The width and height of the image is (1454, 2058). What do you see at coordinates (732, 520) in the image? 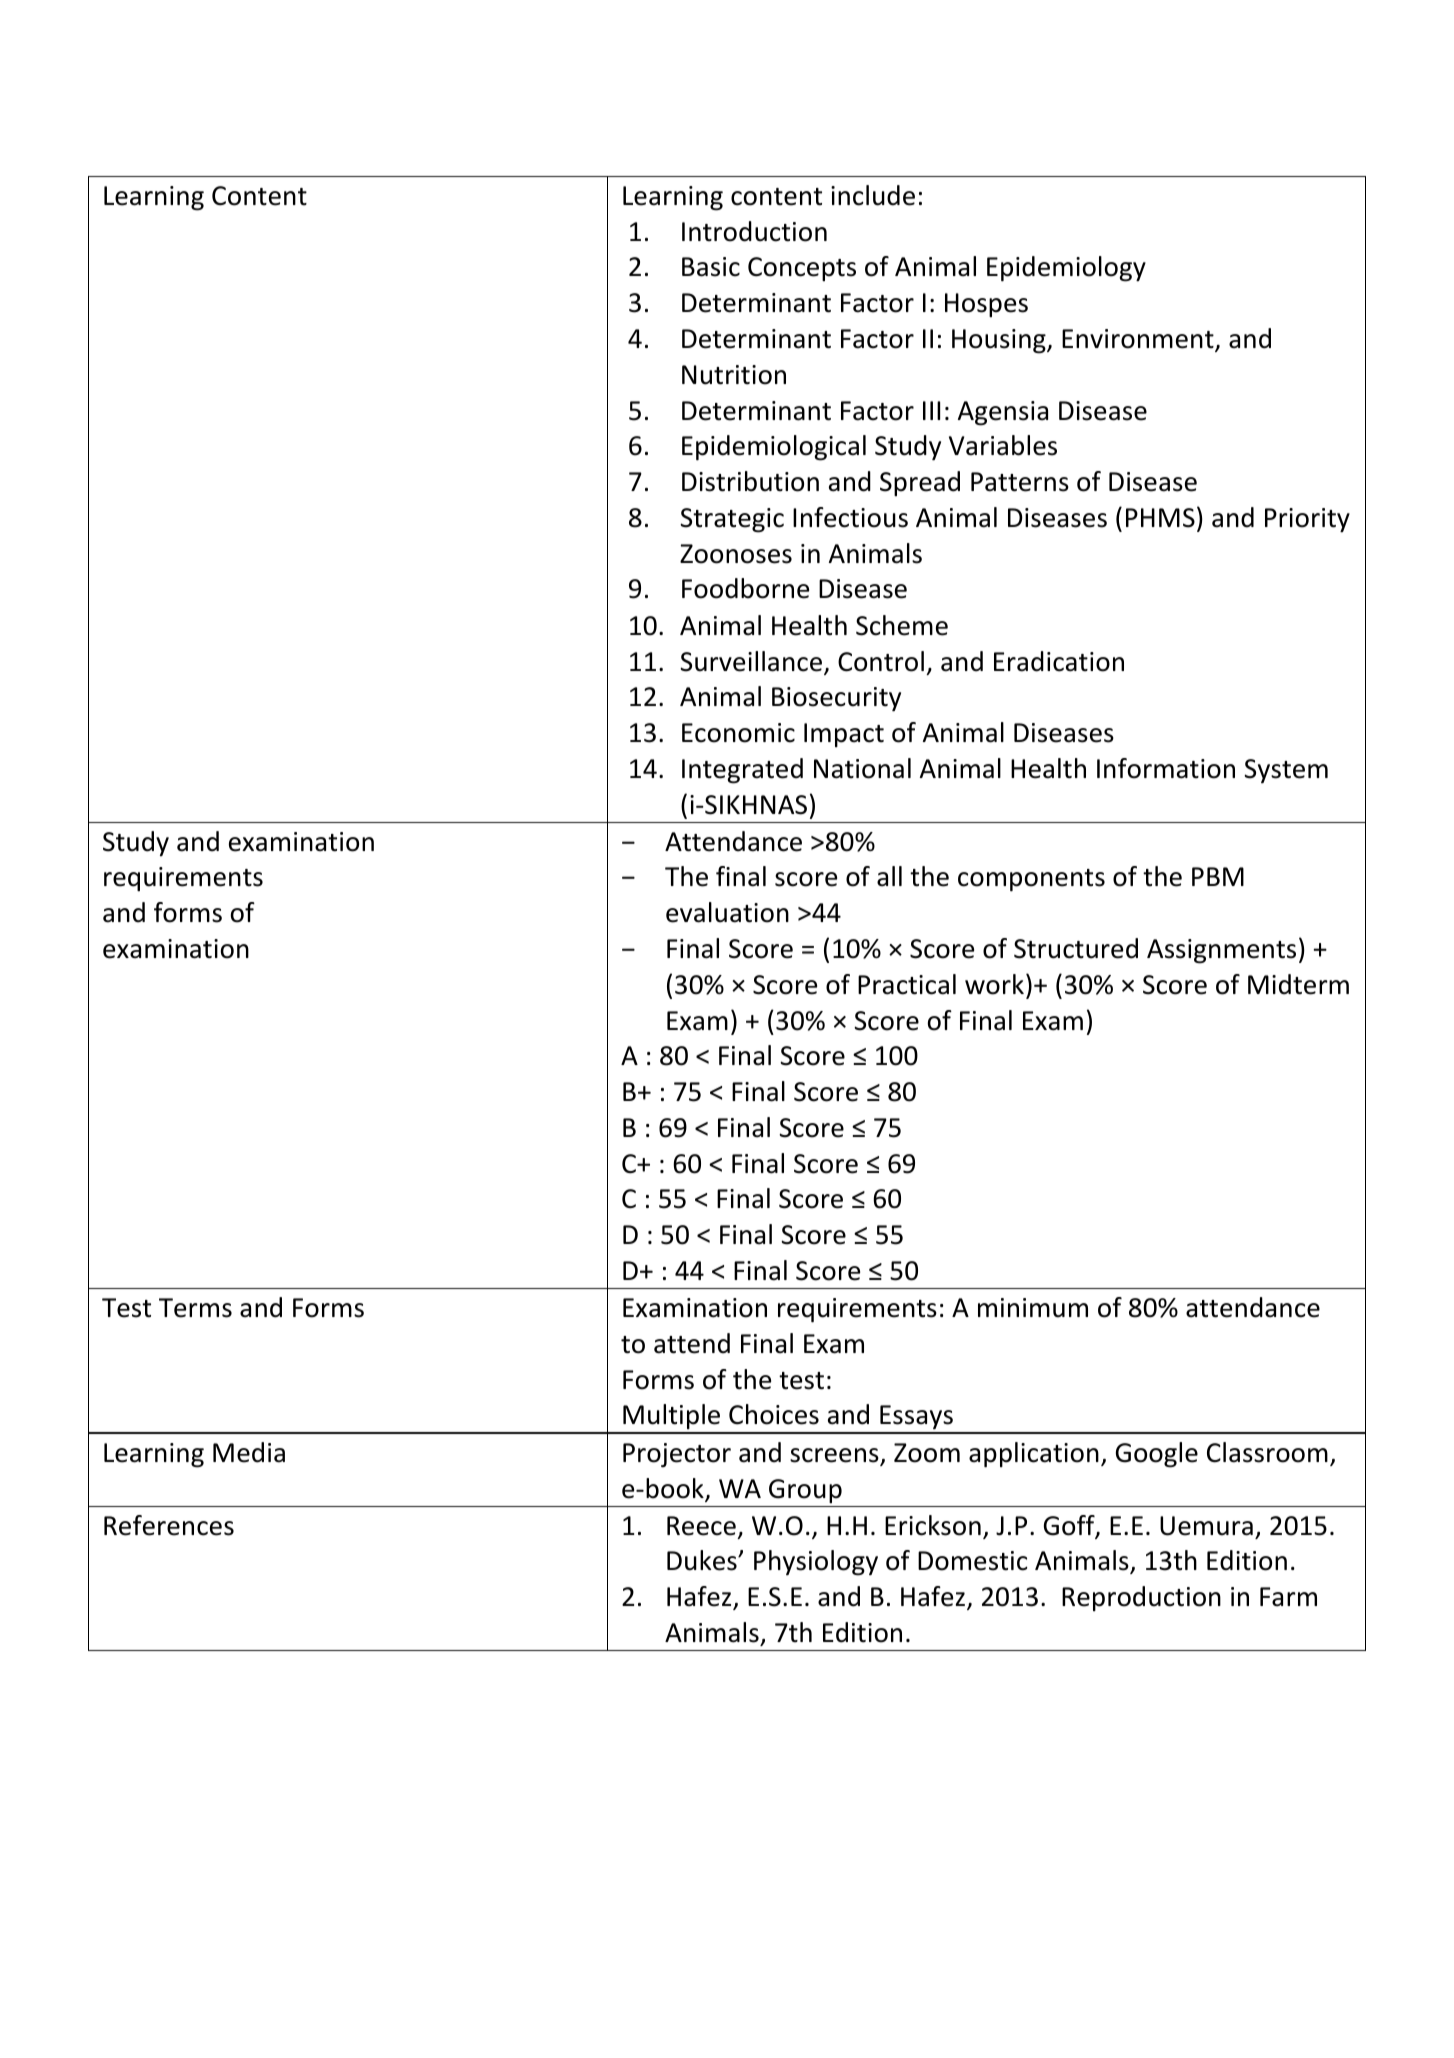
I see `Strategic` at bounding box center [732, 520].
